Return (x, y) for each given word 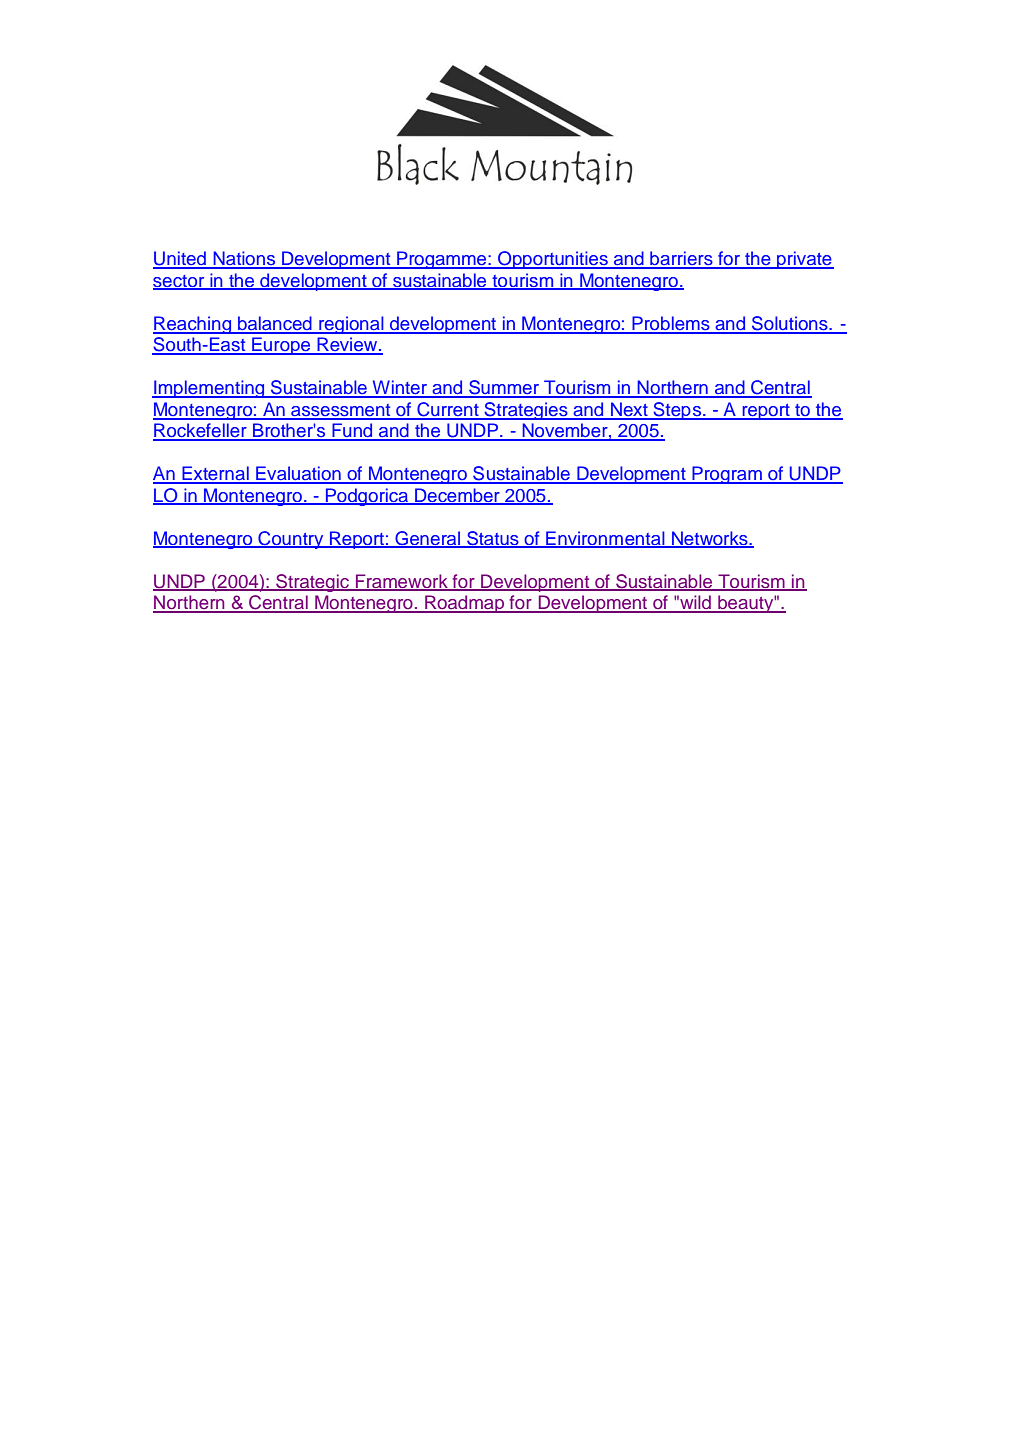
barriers (681, 259)
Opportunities (553, 260)
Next (629, 410)
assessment (341, 411)
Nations (244, 259)
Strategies (526, 411)
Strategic (312, 583)
